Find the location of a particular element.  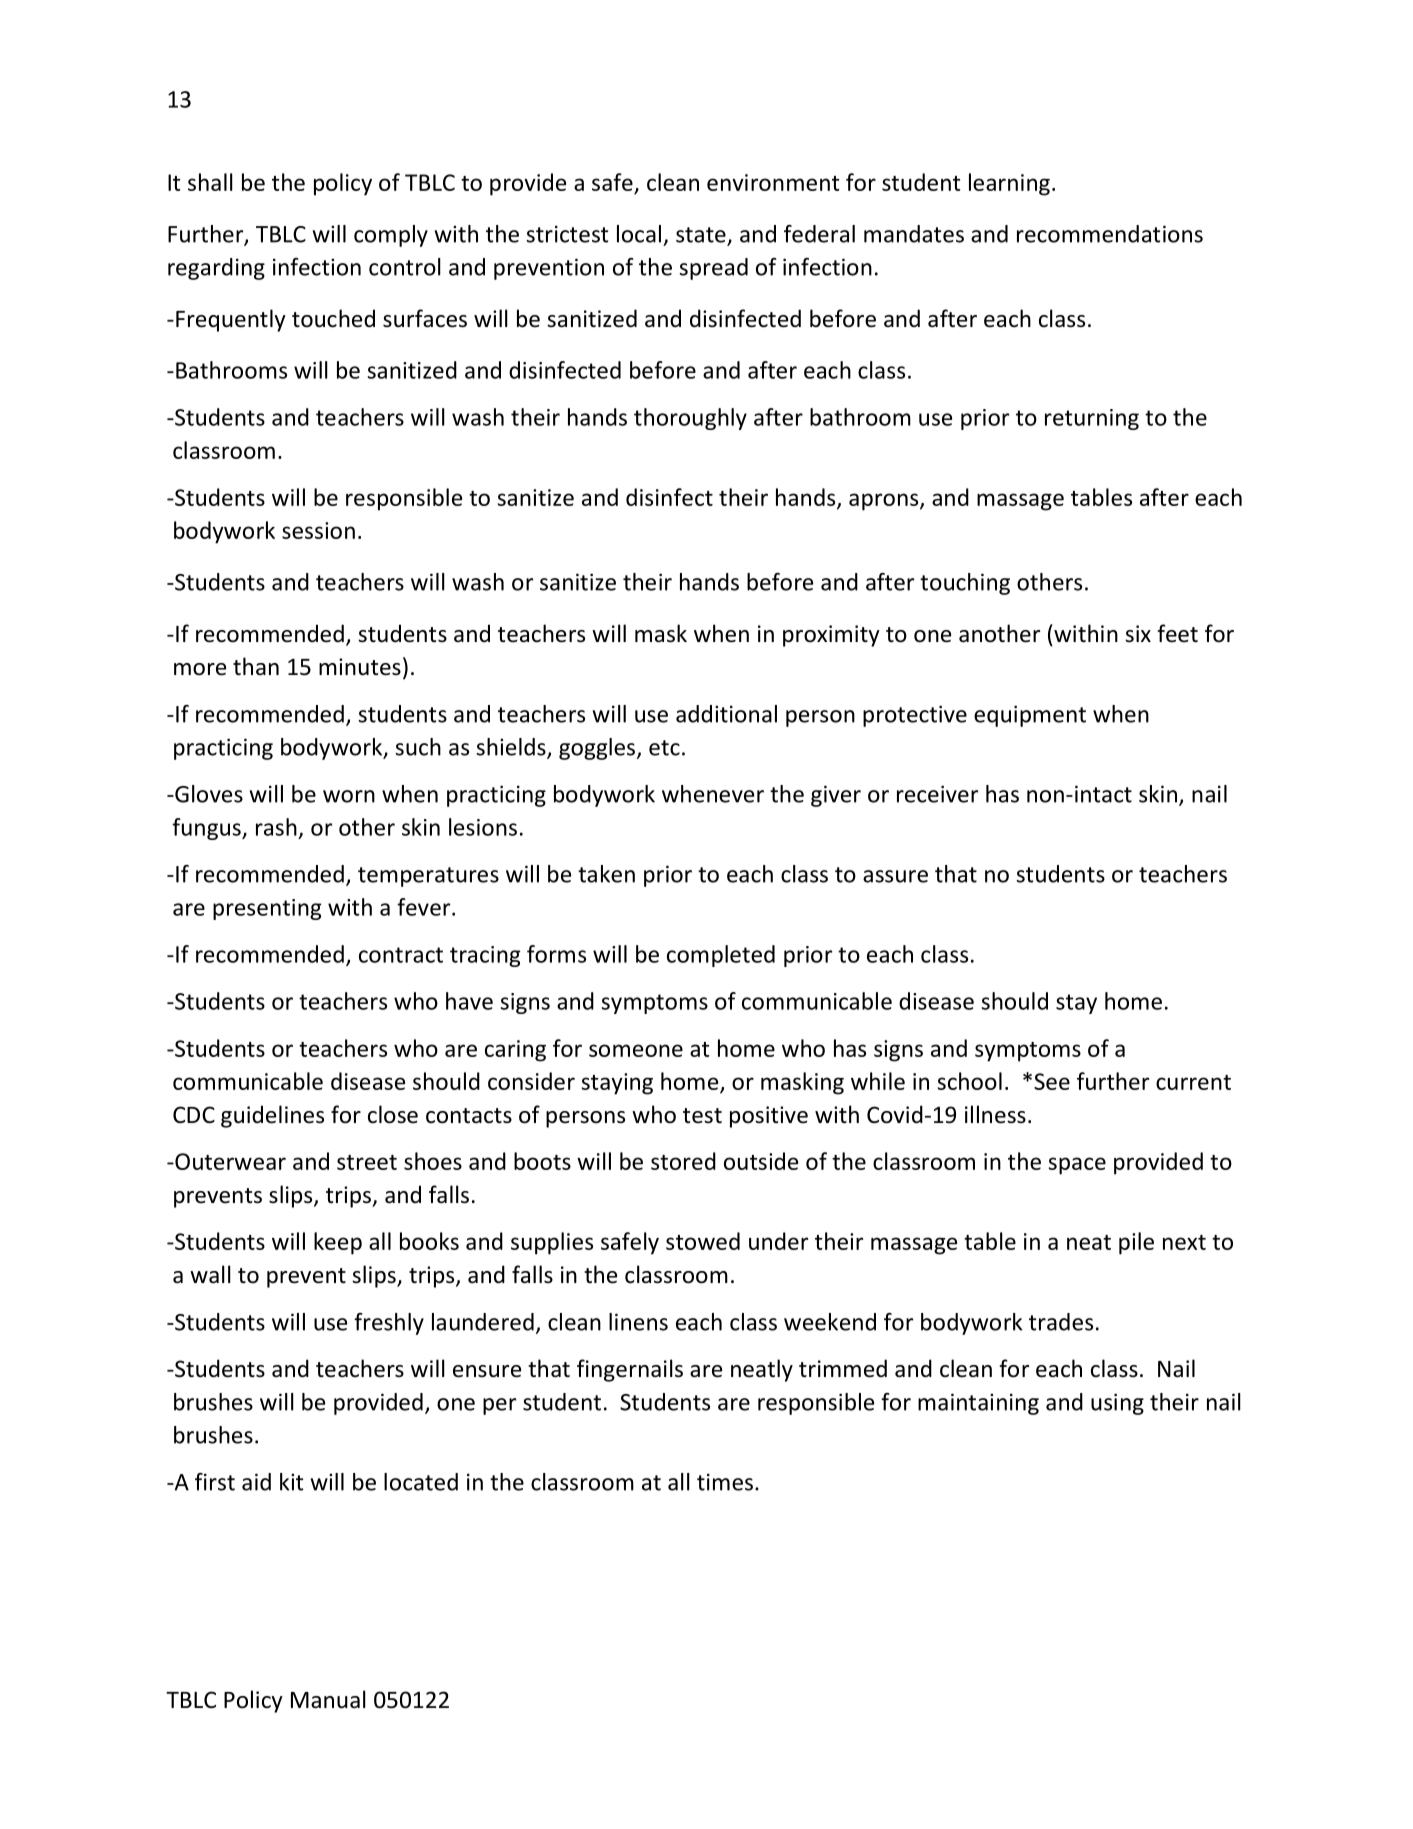

state is located at coordinates (702, 236).
